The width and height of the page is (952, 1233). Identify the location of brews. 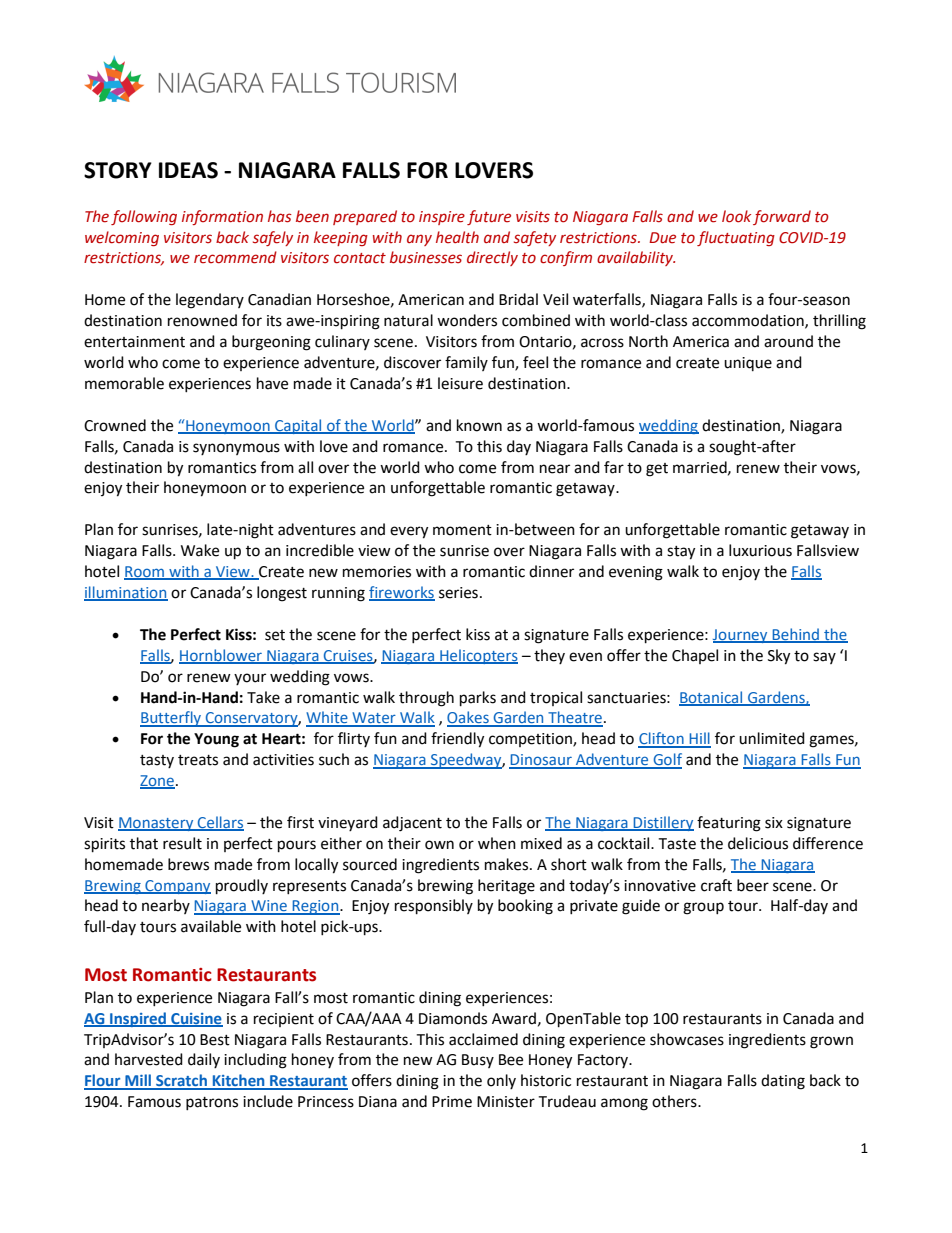
(188, 864).
